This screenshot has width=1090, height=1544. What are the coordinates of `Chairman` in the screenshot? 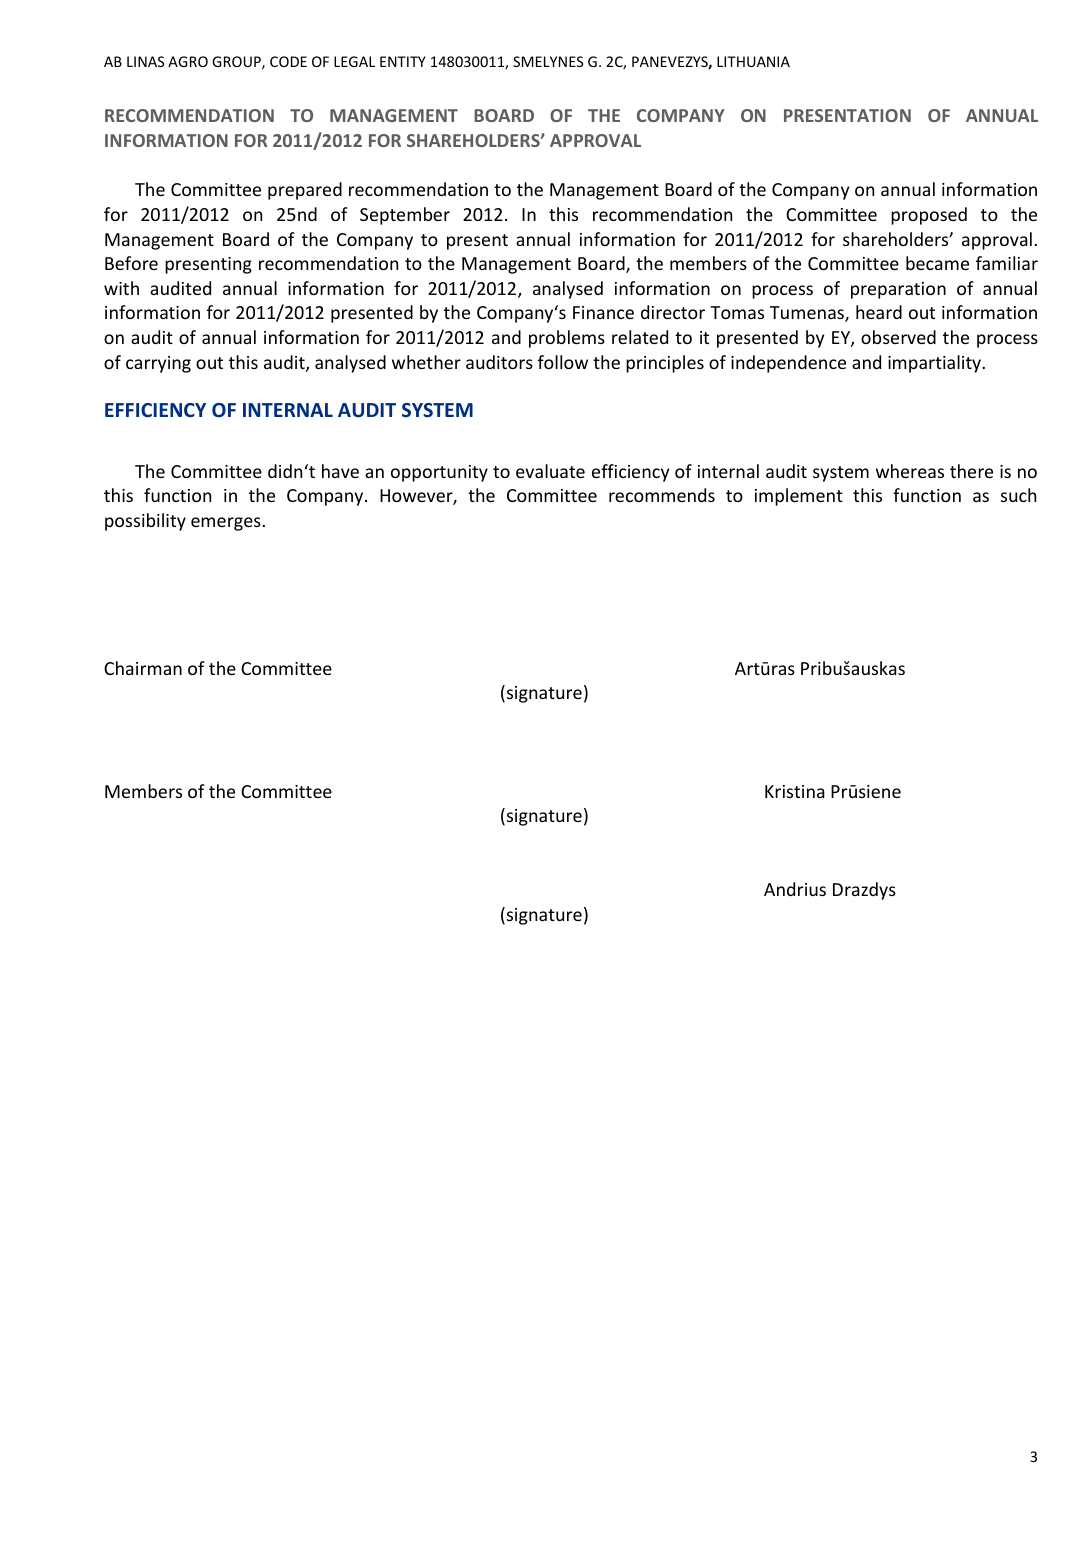 It's located at (143, 668).
